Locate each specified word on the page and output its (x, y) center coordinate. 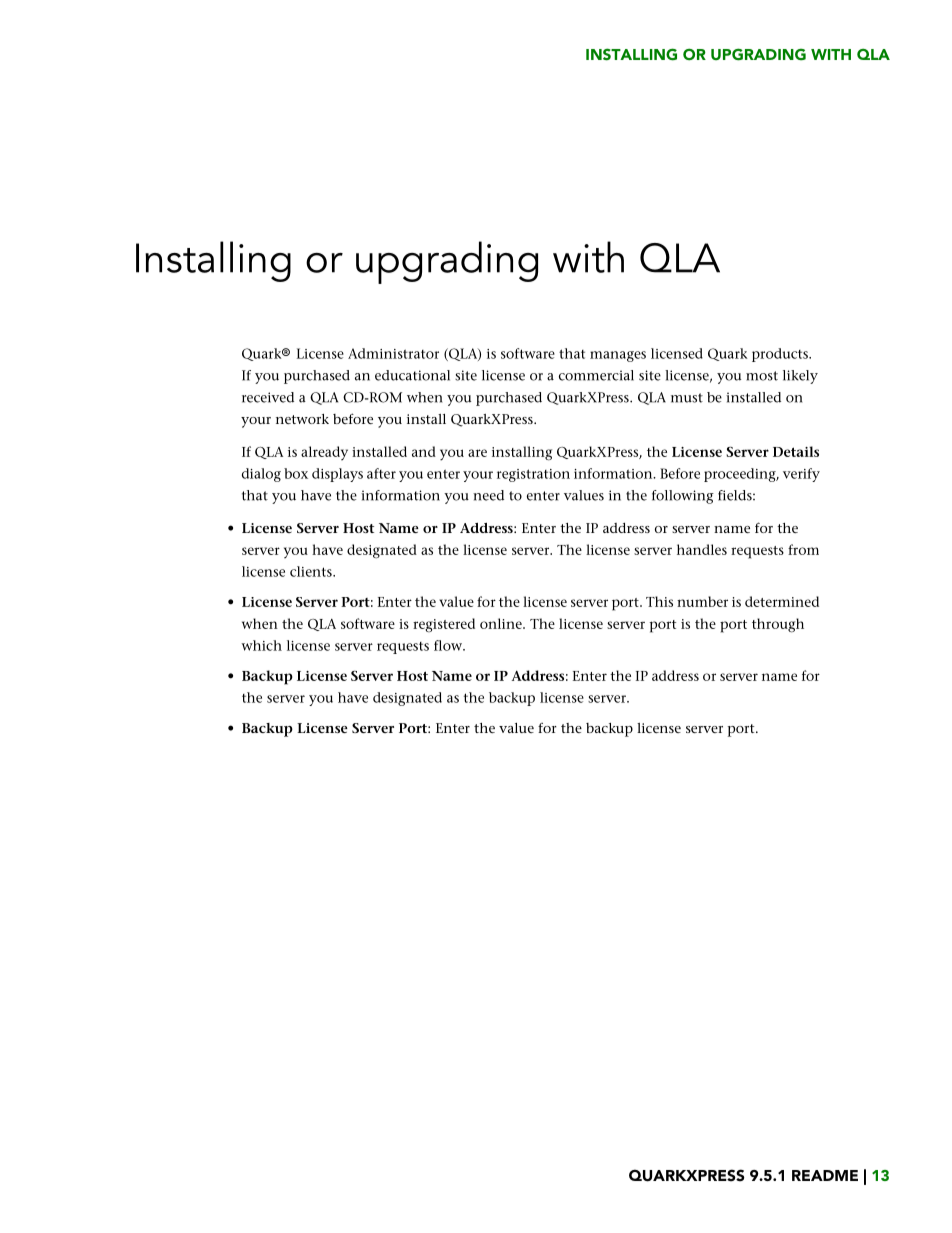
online (502, 623)
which (261, 645)
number (702, 601)
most (762, 376)
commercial (596, 375)
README (825, 1175)
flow (449, 645)
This (659, 601)
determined (782, 601)
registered (444, 625)
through (778, 625)
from (803, 549)
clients (312, 571)
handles (702, 549)
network (302, 419)
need (488, 495)
